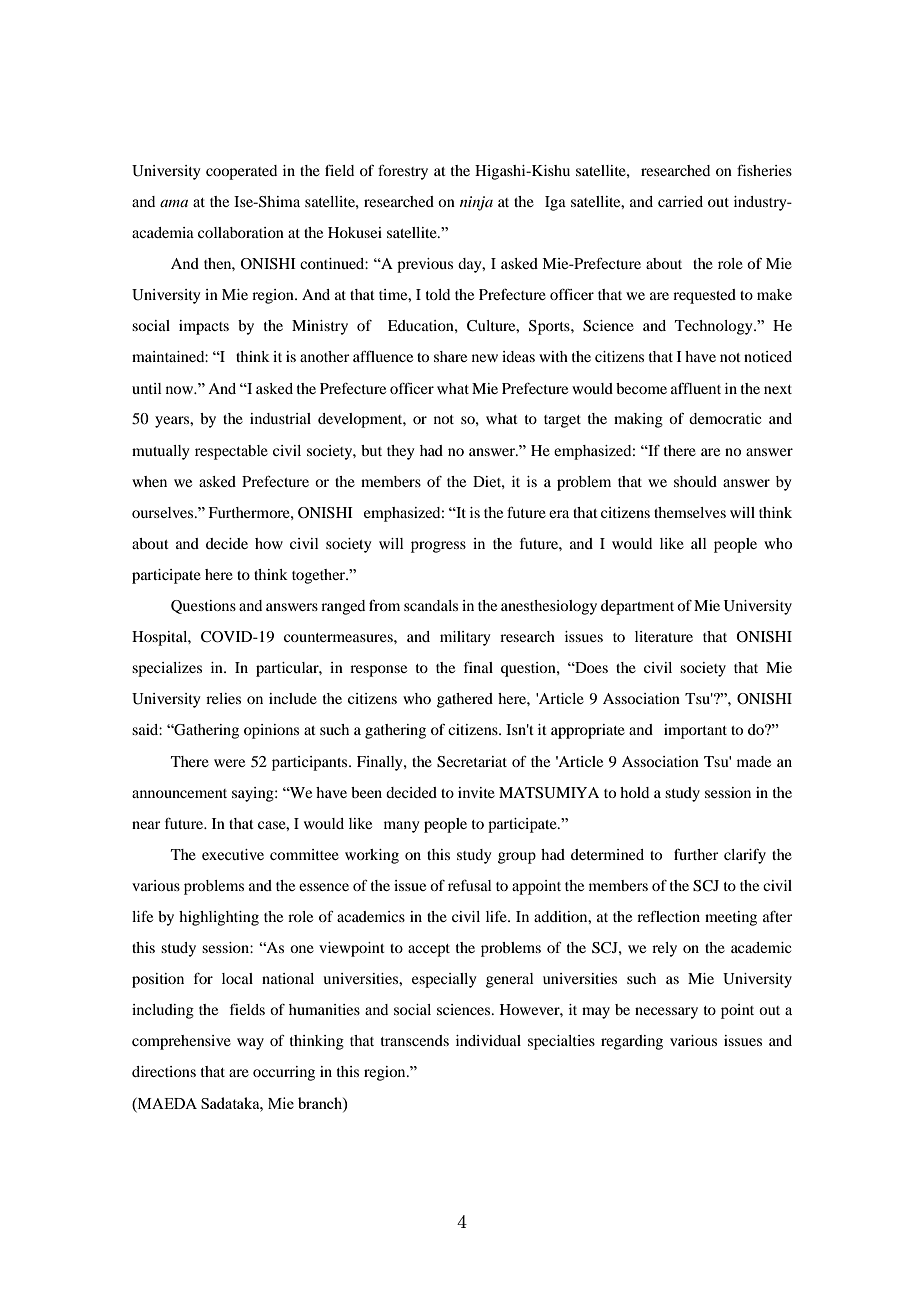 Image resolution: width=924 pixels, height=1309 pixels. I want to click on invite, so click(476, 792).
